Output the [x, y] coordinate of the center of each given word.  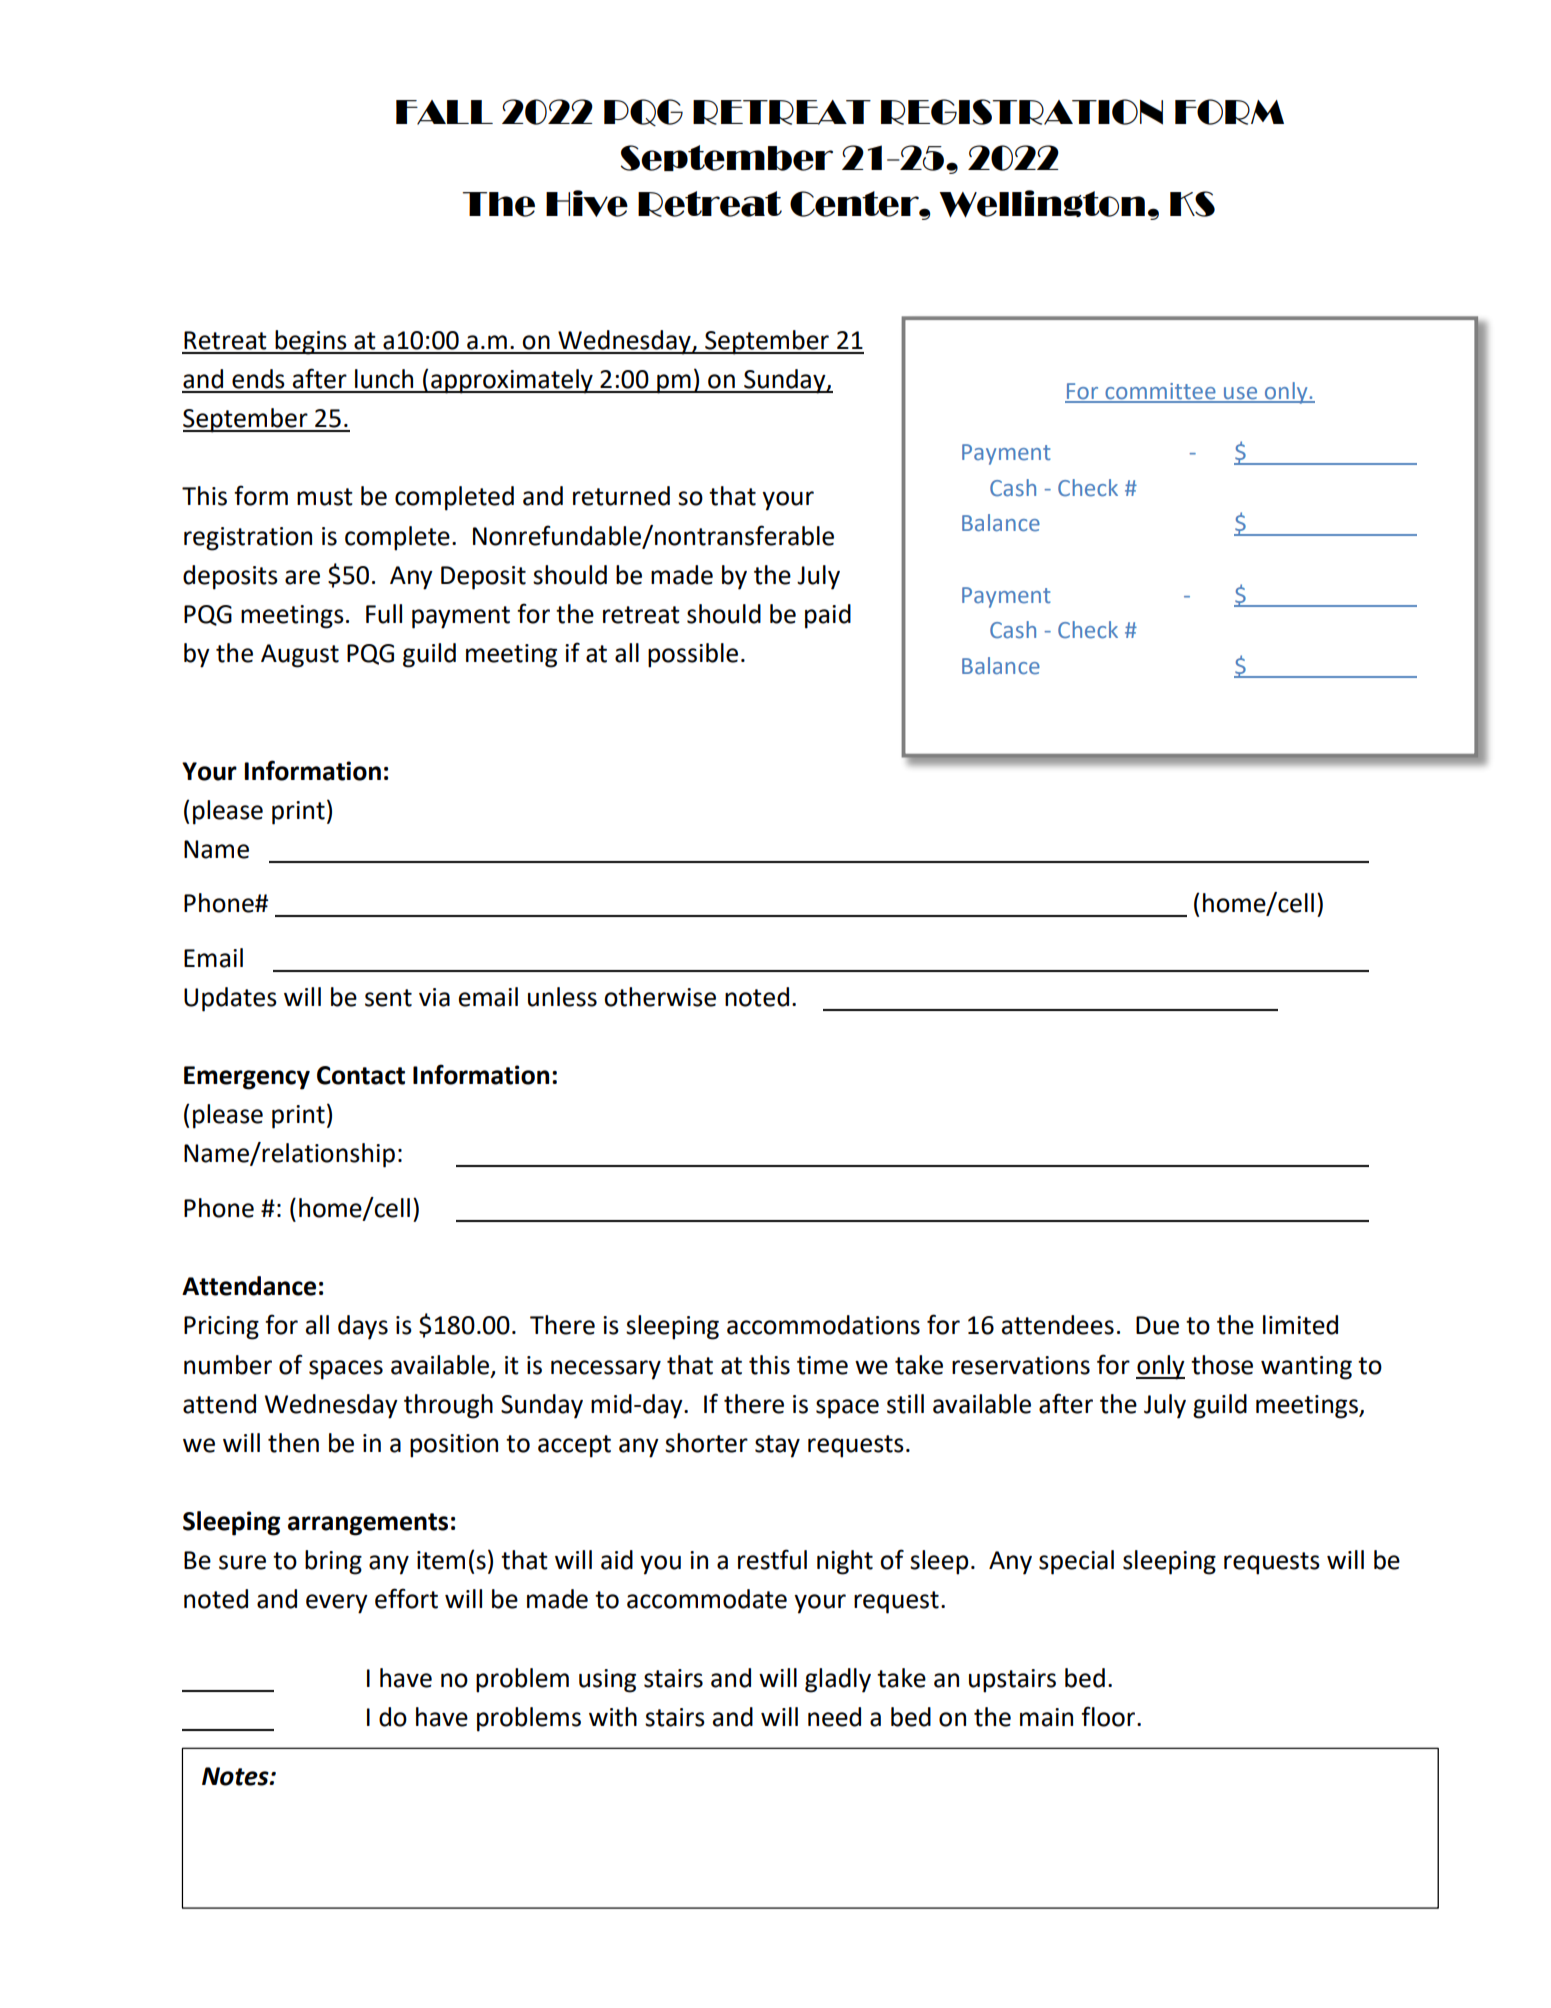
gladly [838, 1680]
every [337, 1604]
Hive [587, 203]
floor [1109, 1716]
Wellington [1042, 204]
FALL [444, 112]
